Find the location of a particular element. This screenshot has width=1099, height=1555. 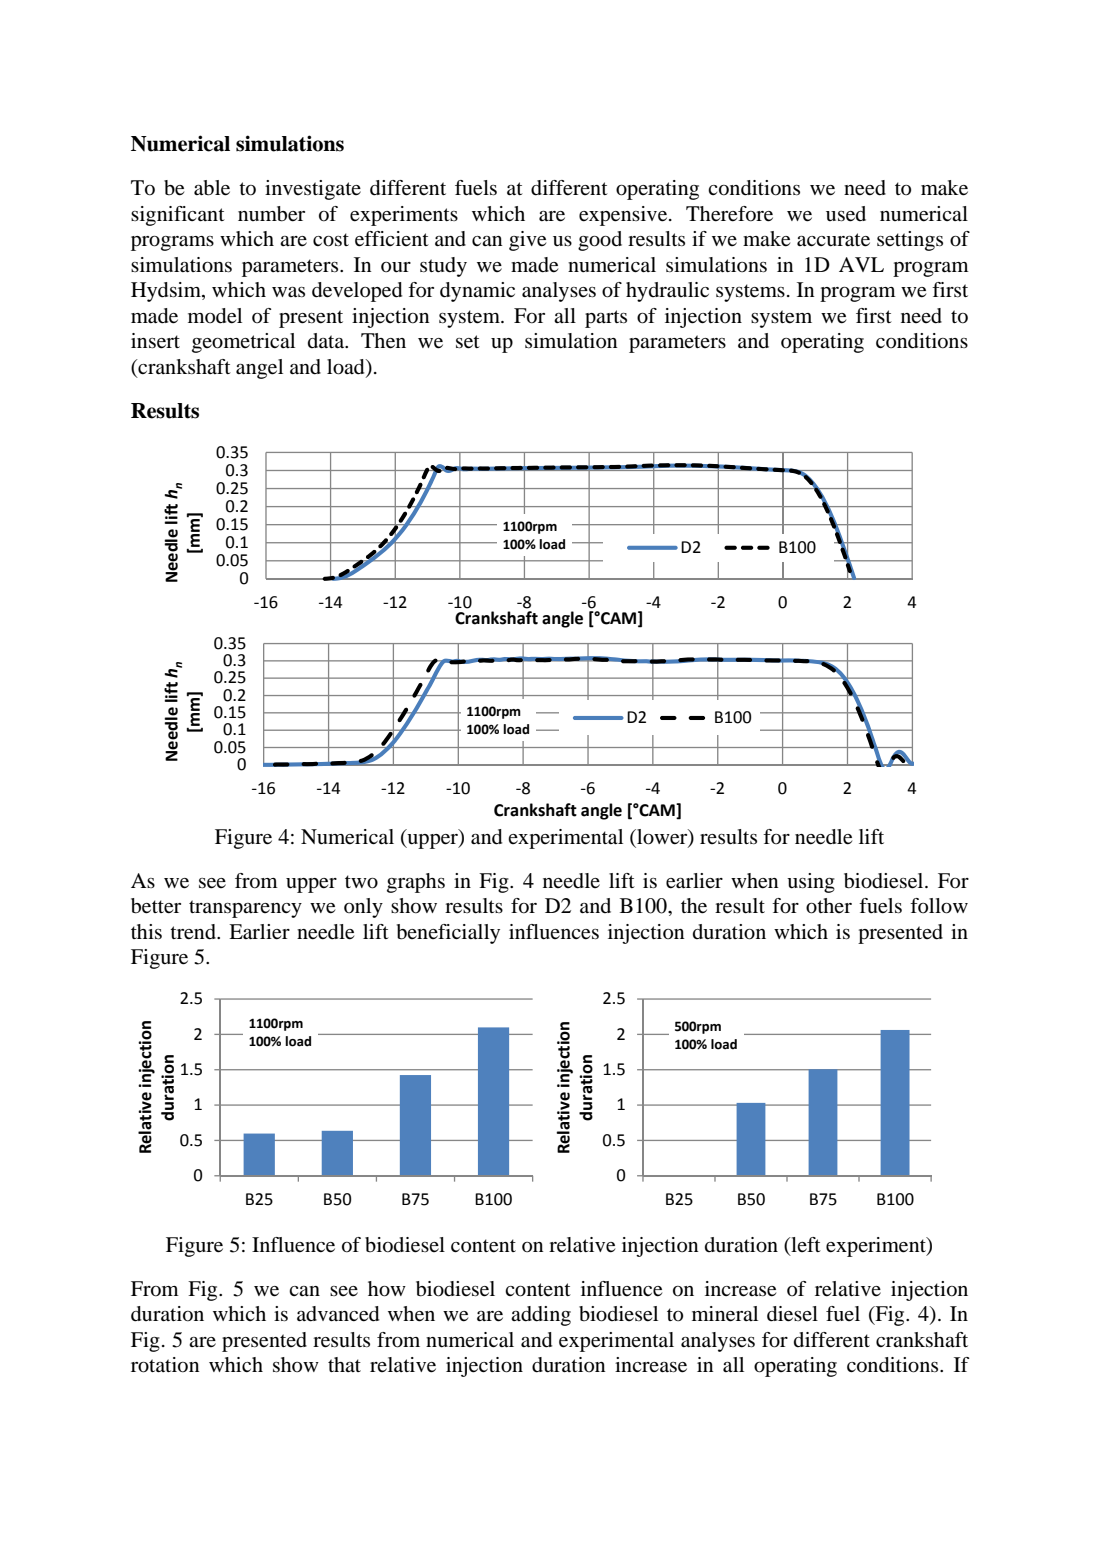

number is located at coordinates (271, 214).
